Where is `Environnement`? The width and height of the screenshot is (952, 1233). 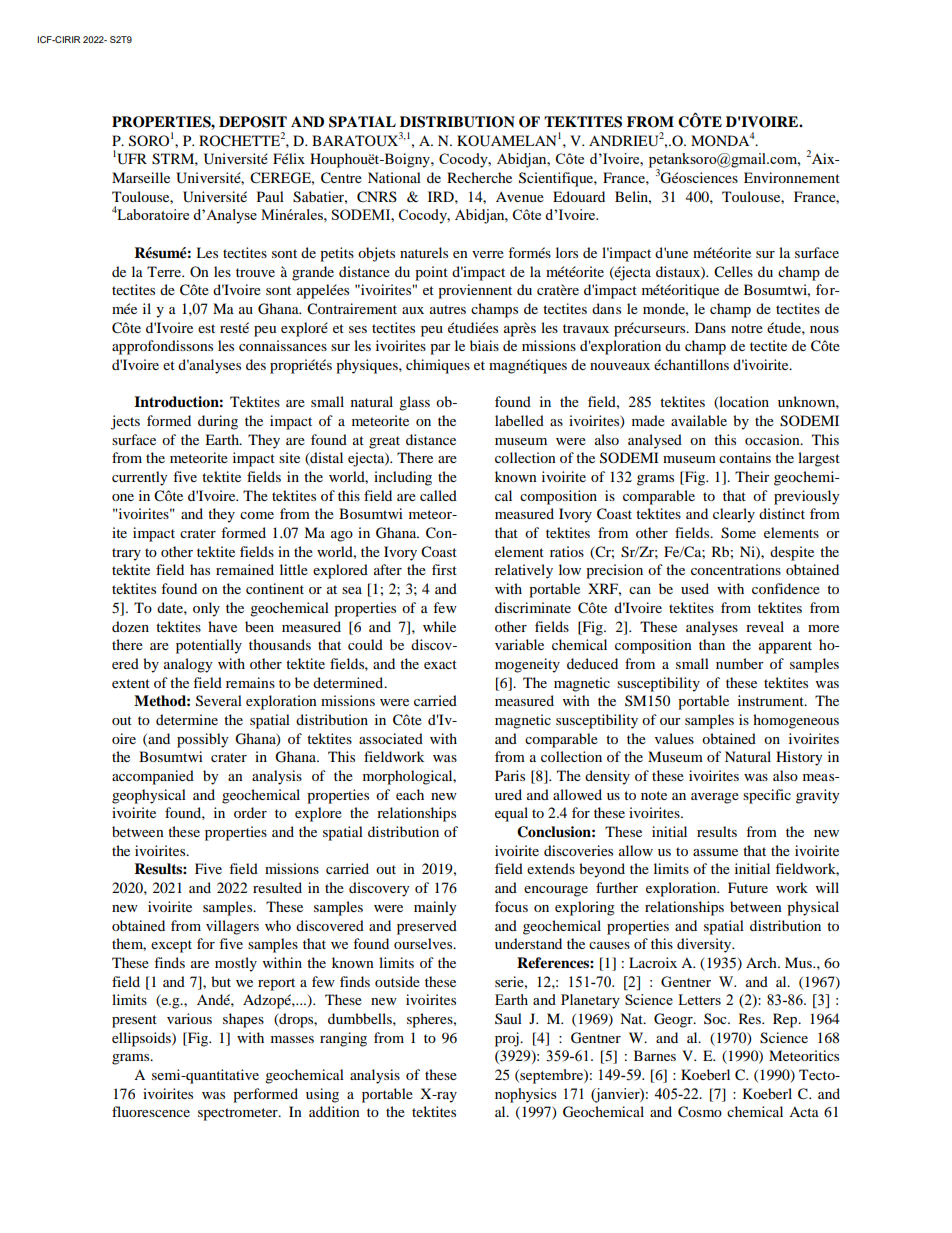 Environnement is located at coordinates (792, 177).
